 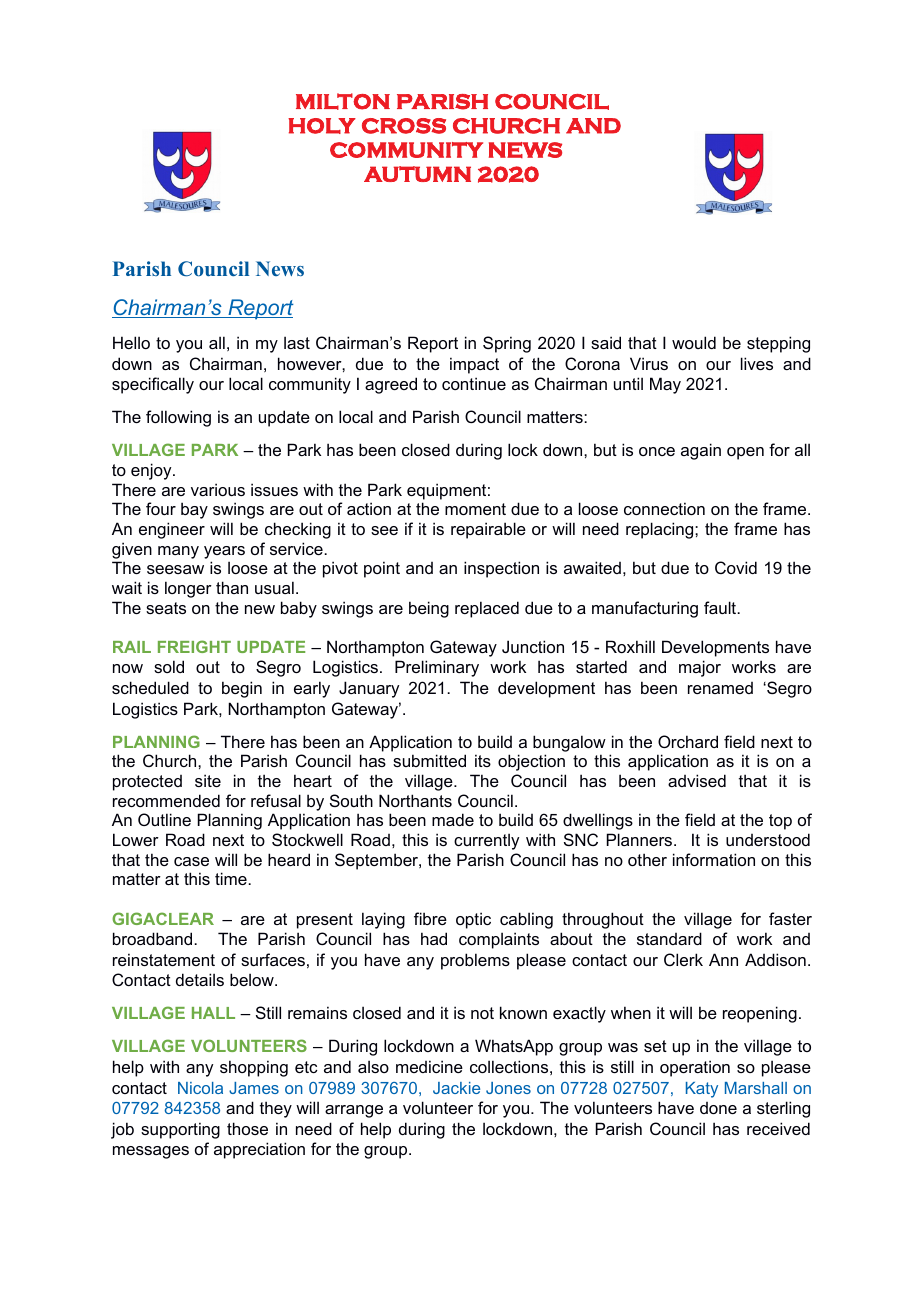 I want to click on specifically, so click(x=153, y=385).
